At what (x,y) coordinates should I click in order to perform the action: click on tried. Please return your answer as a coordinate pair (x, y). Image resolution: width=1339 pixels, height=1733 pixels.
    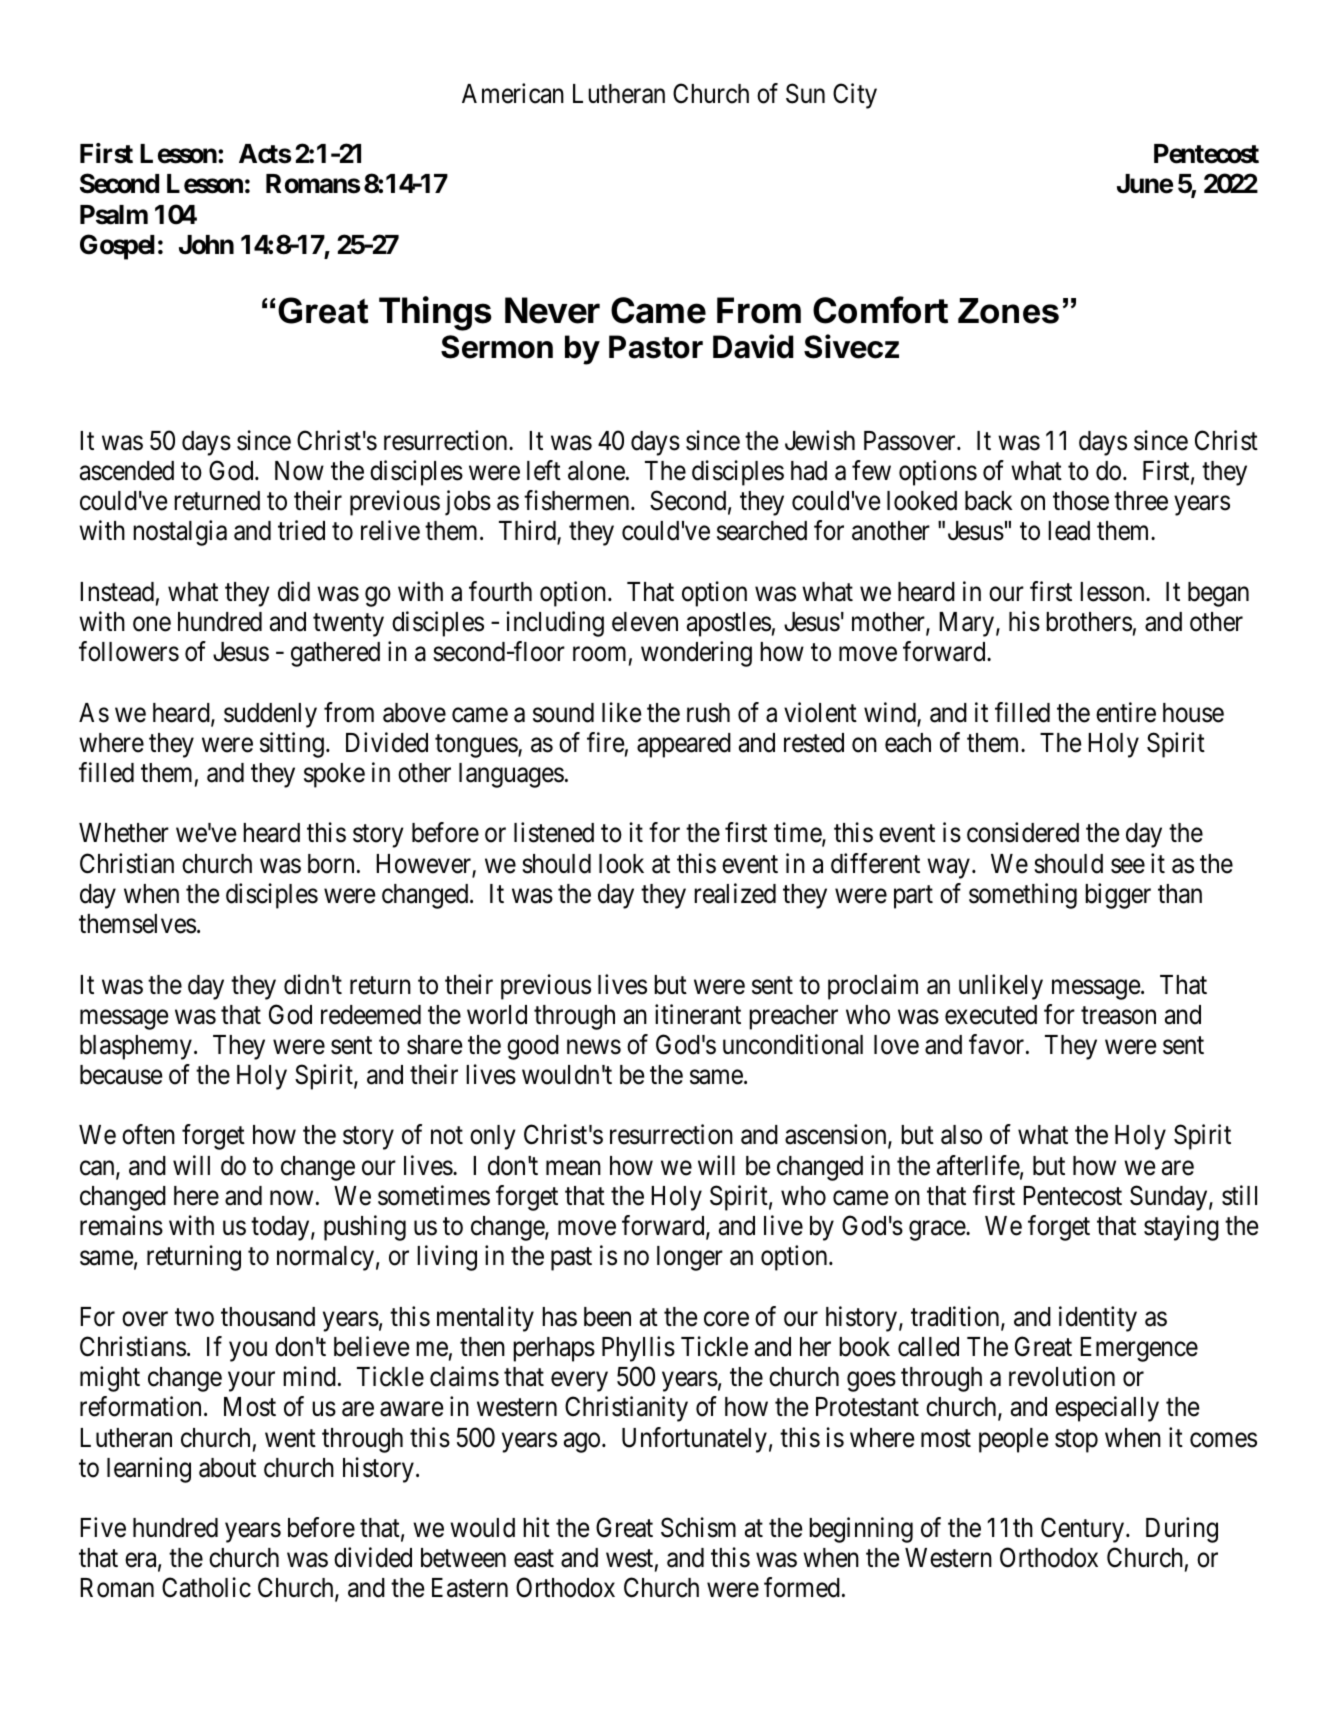
    Looking at the image, I should click on (301, 531).
